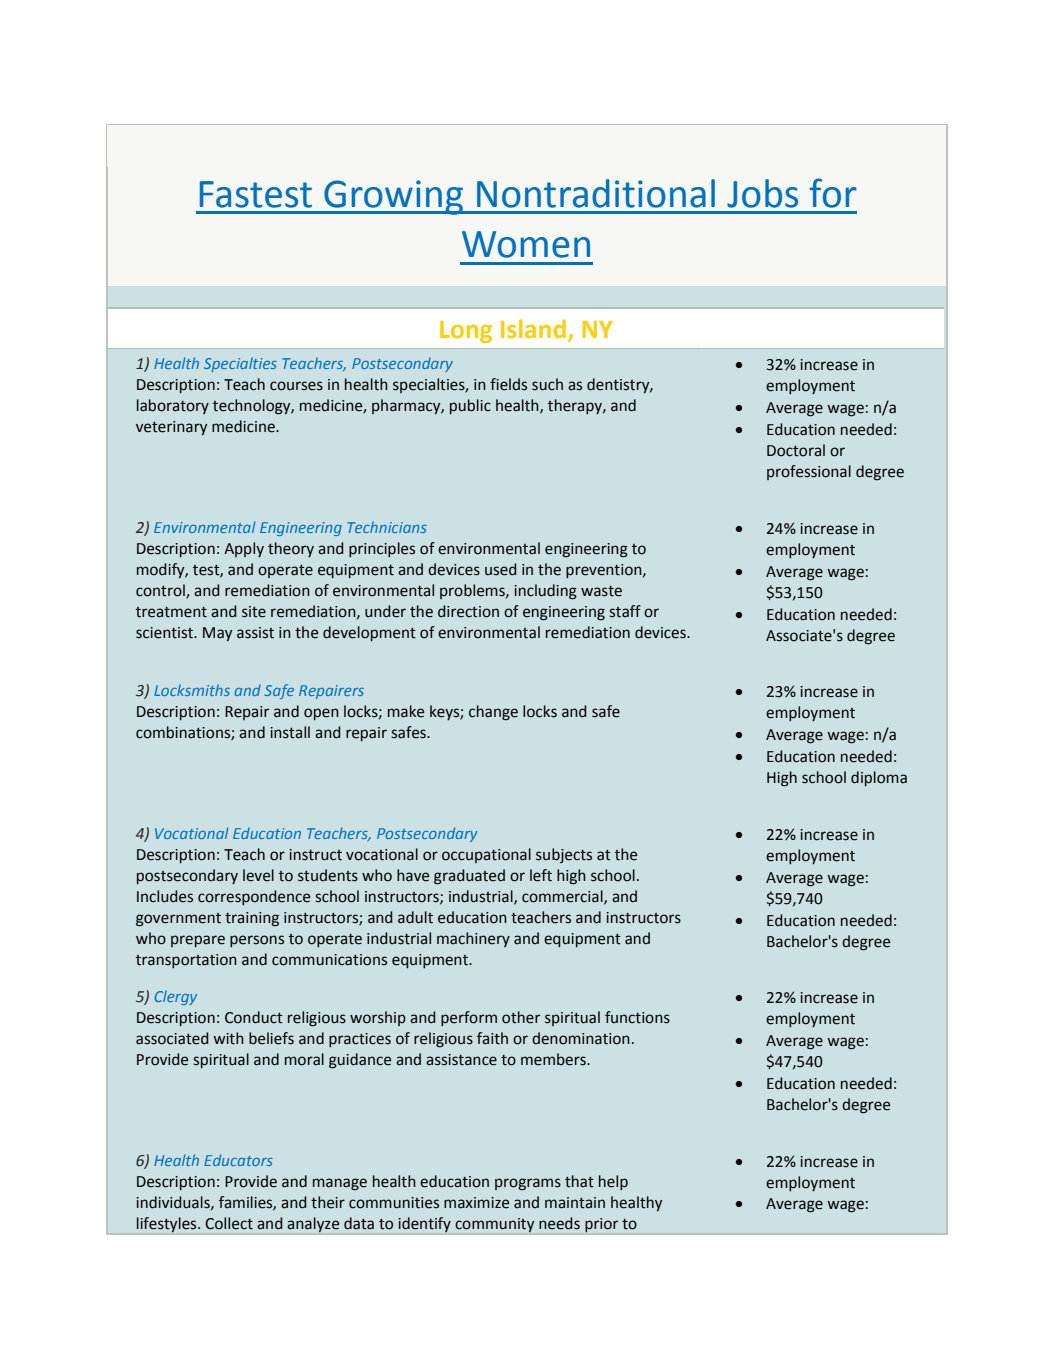  I want to click on Growing, so click(394, 197).
